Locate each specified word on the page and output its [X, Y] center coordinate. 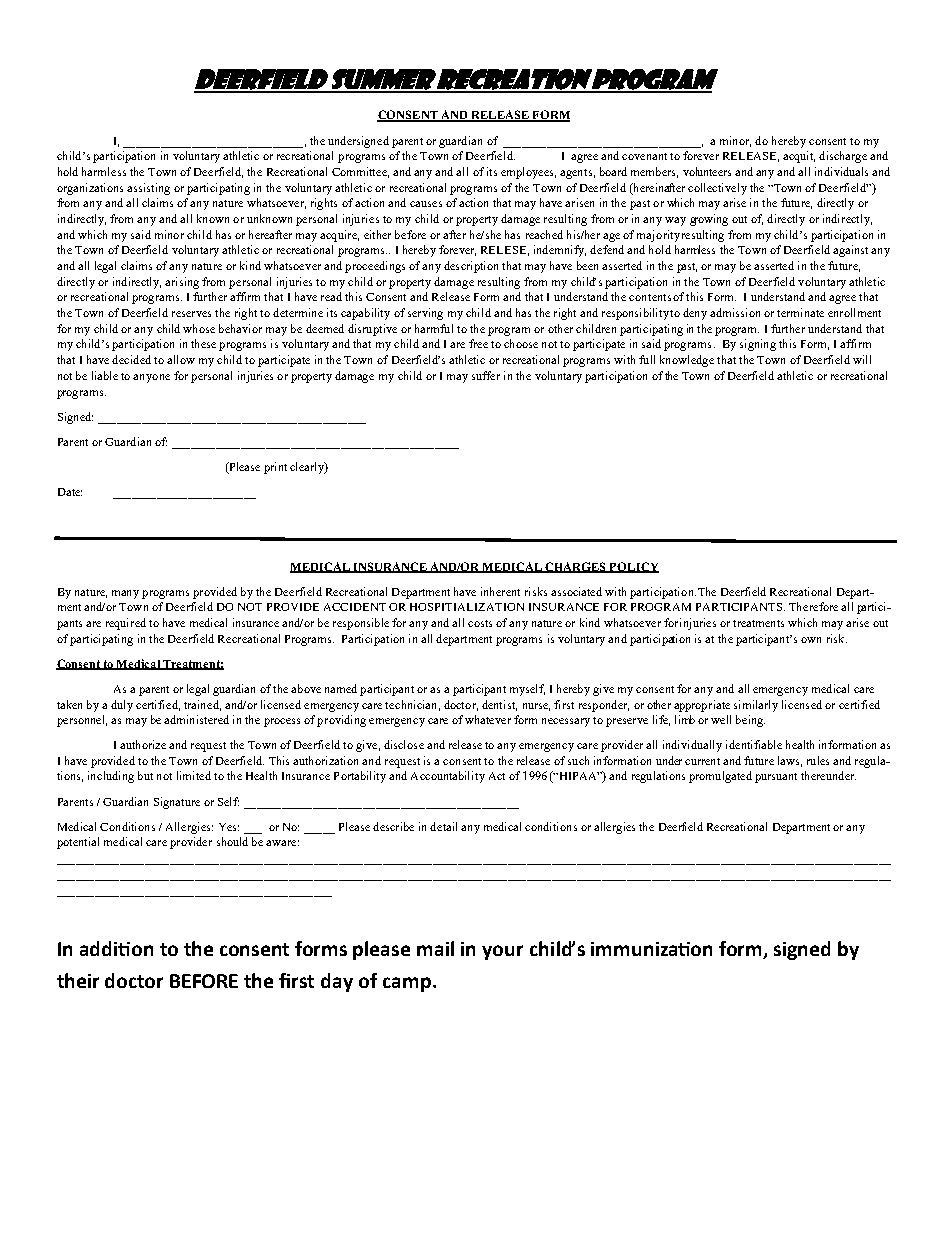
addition [116, 948]
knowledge [687, 361]
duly [122, 706]
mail [435, 948]
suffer [486, 375]
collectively [717, 189]
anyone [151, 378]
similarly [756, 706]
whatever [488, 719]
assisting [148, 189]
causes [426, 204]
